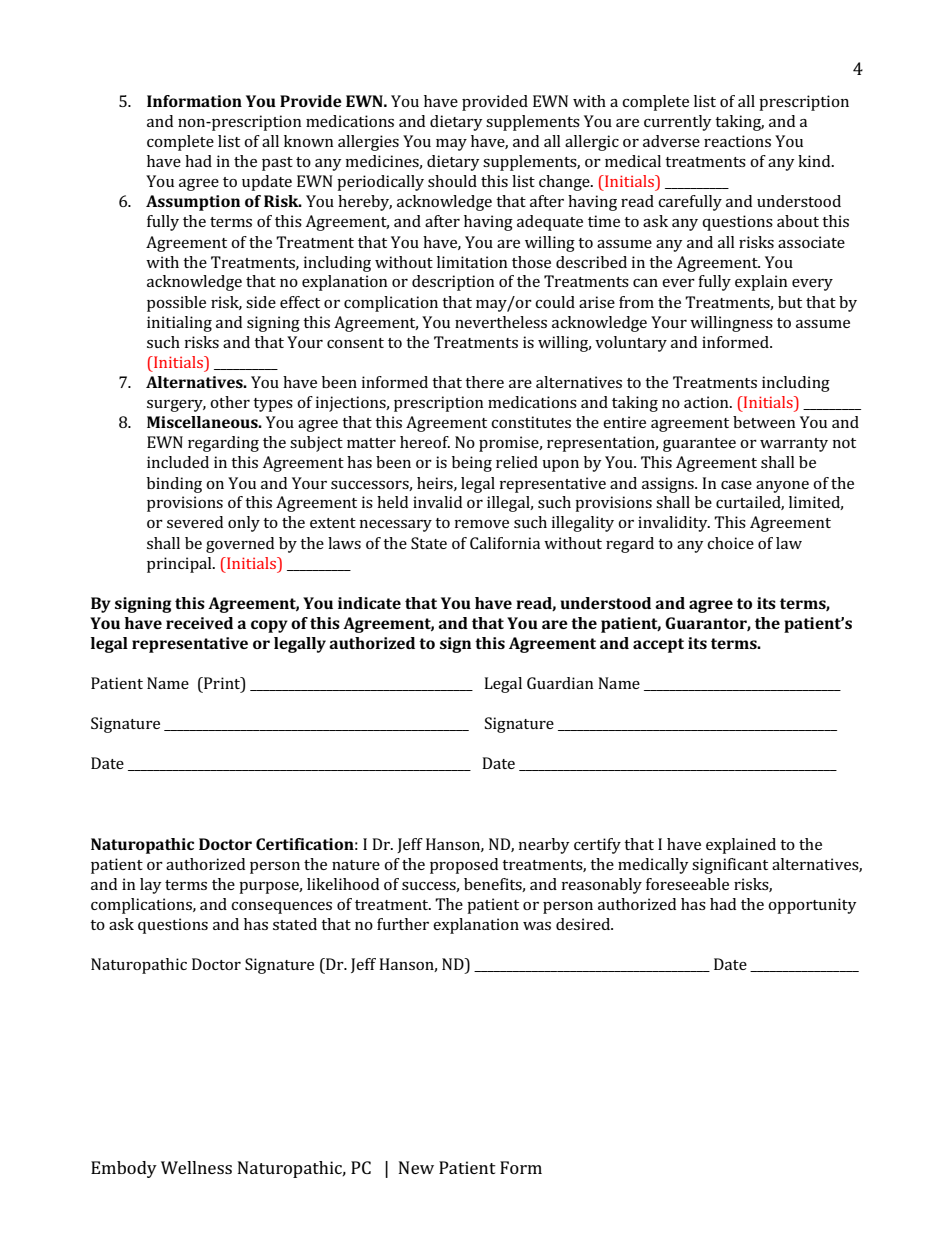 The width and height of the screenshot is (952, 1233). Describe the element at coordinates (196, 1167) in the screenshot. I see `Wellness` at that location.
